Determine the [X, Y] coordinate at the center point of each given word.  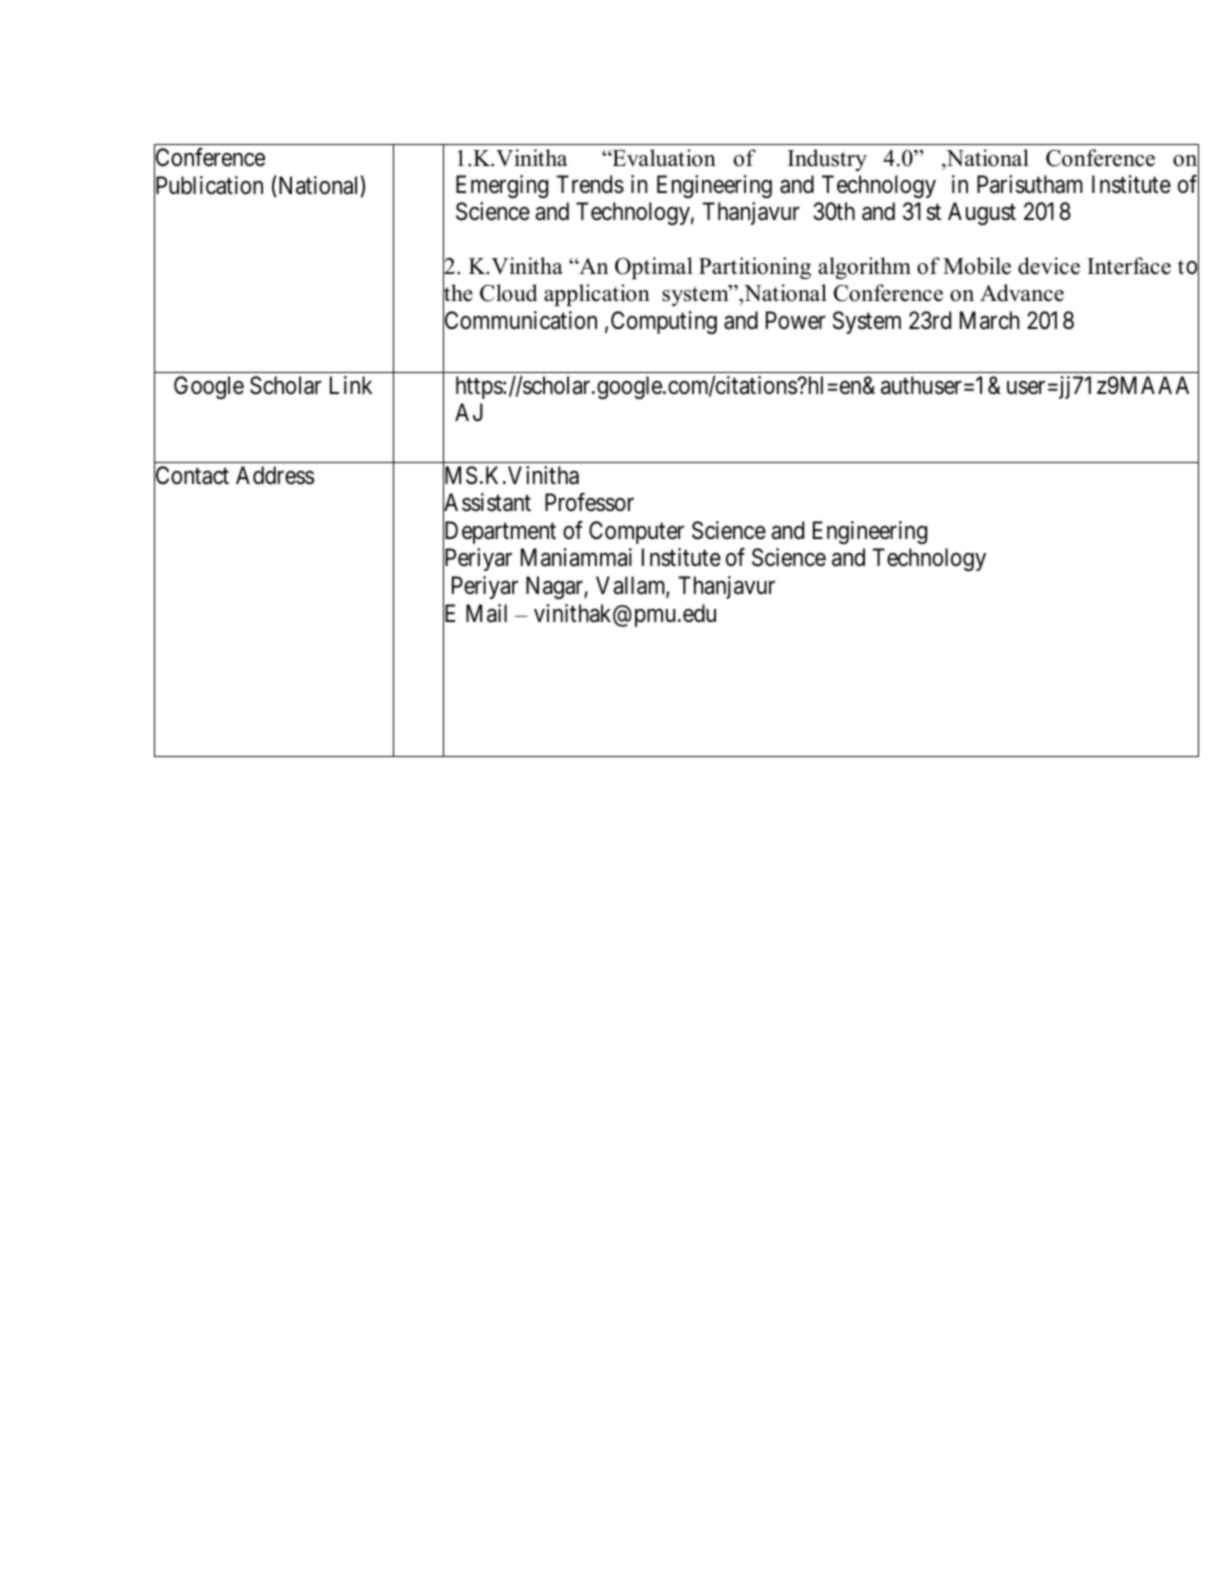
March [989, 320]
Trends [590, 184]
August [982, 213]
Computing [664, 322]
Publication [208, 186]
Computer [636, 532]
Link [351, 385]
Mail [486, 613]
